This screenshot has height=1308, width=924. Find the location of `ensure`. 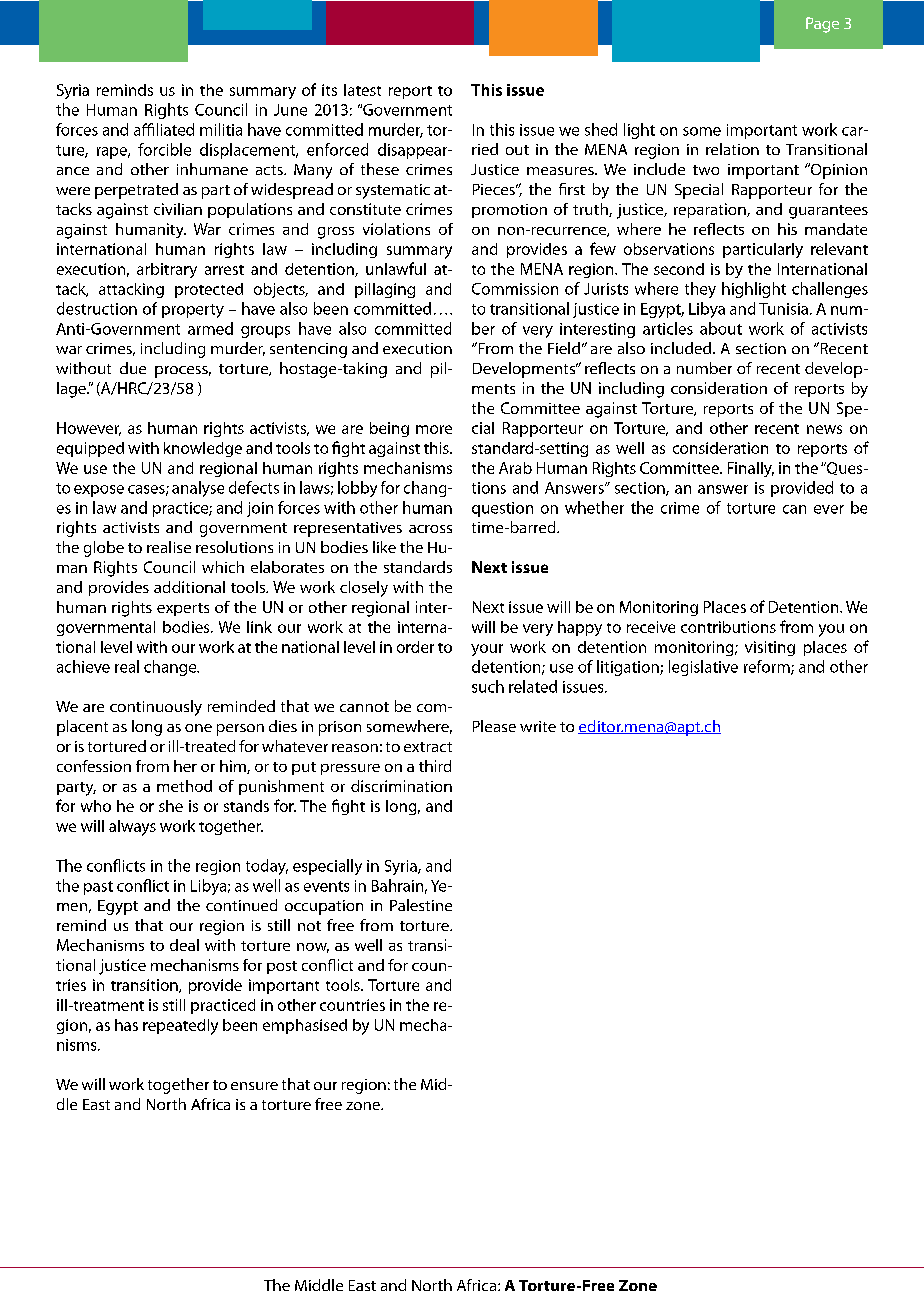

ensure is located at coordinates (254, 1086).
